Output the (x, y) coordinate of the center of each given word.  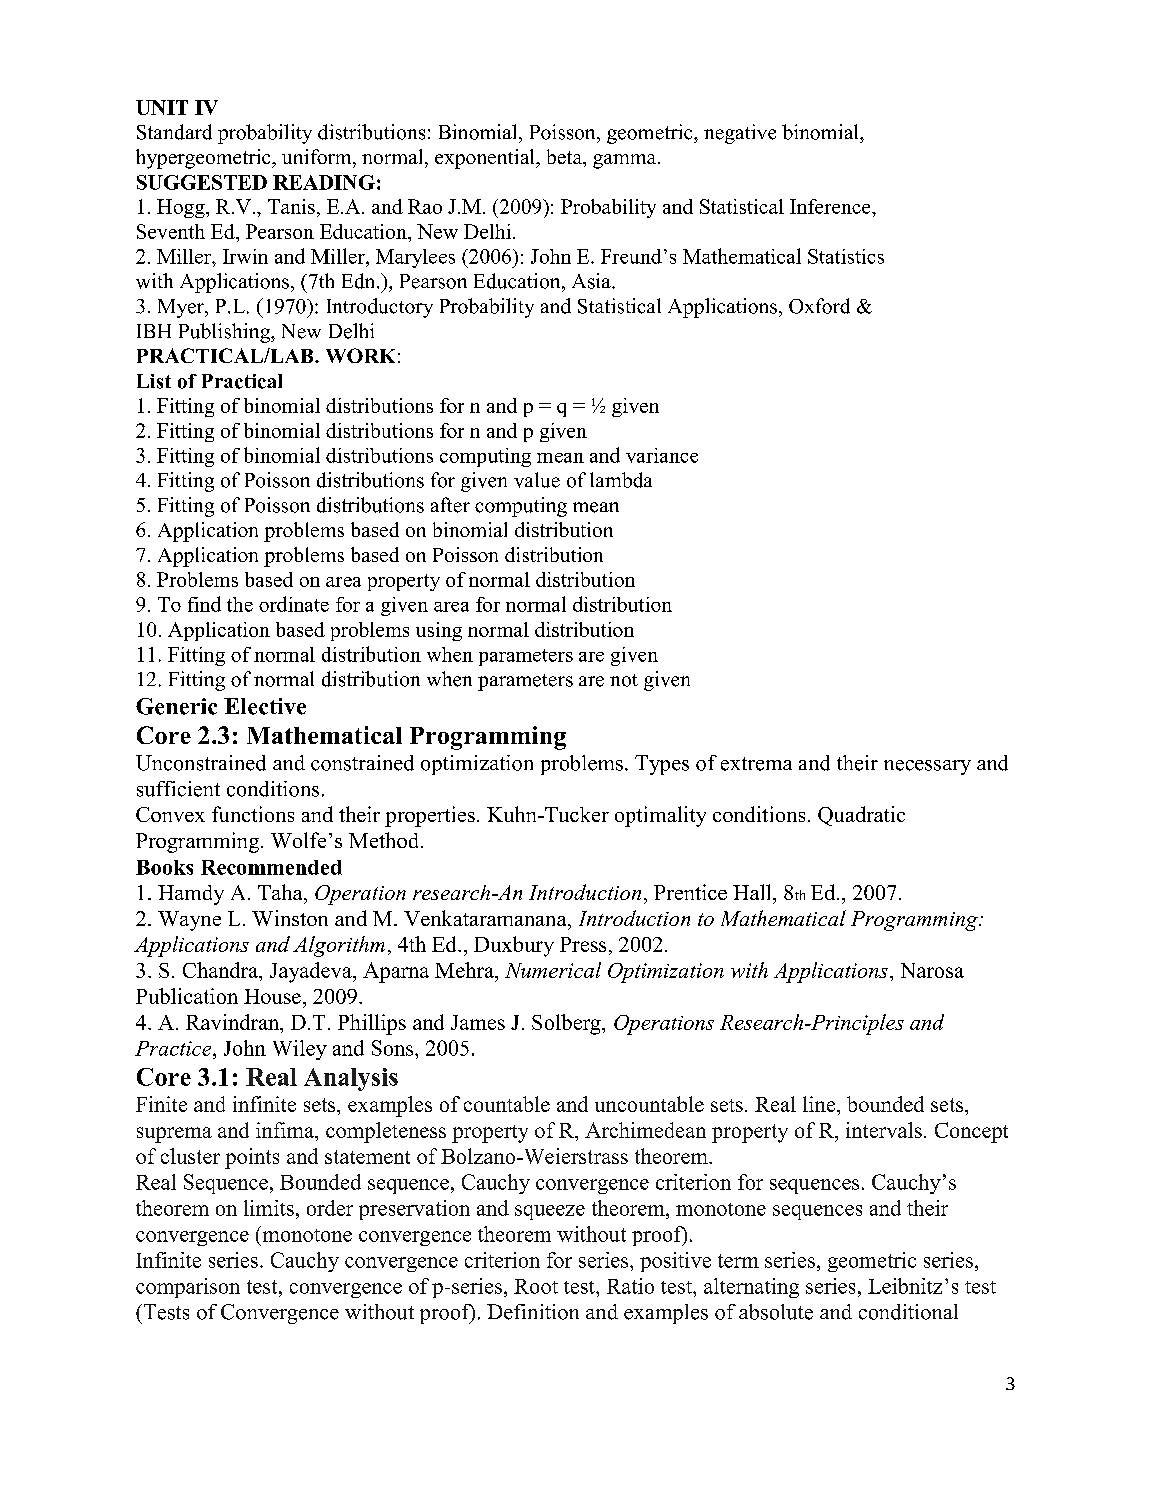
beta (565, 156)
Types (662, 765)
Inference (831, 206)
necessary (927, 767)
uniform (318, 156)
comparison (188, 1288)
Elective (265, 706)
